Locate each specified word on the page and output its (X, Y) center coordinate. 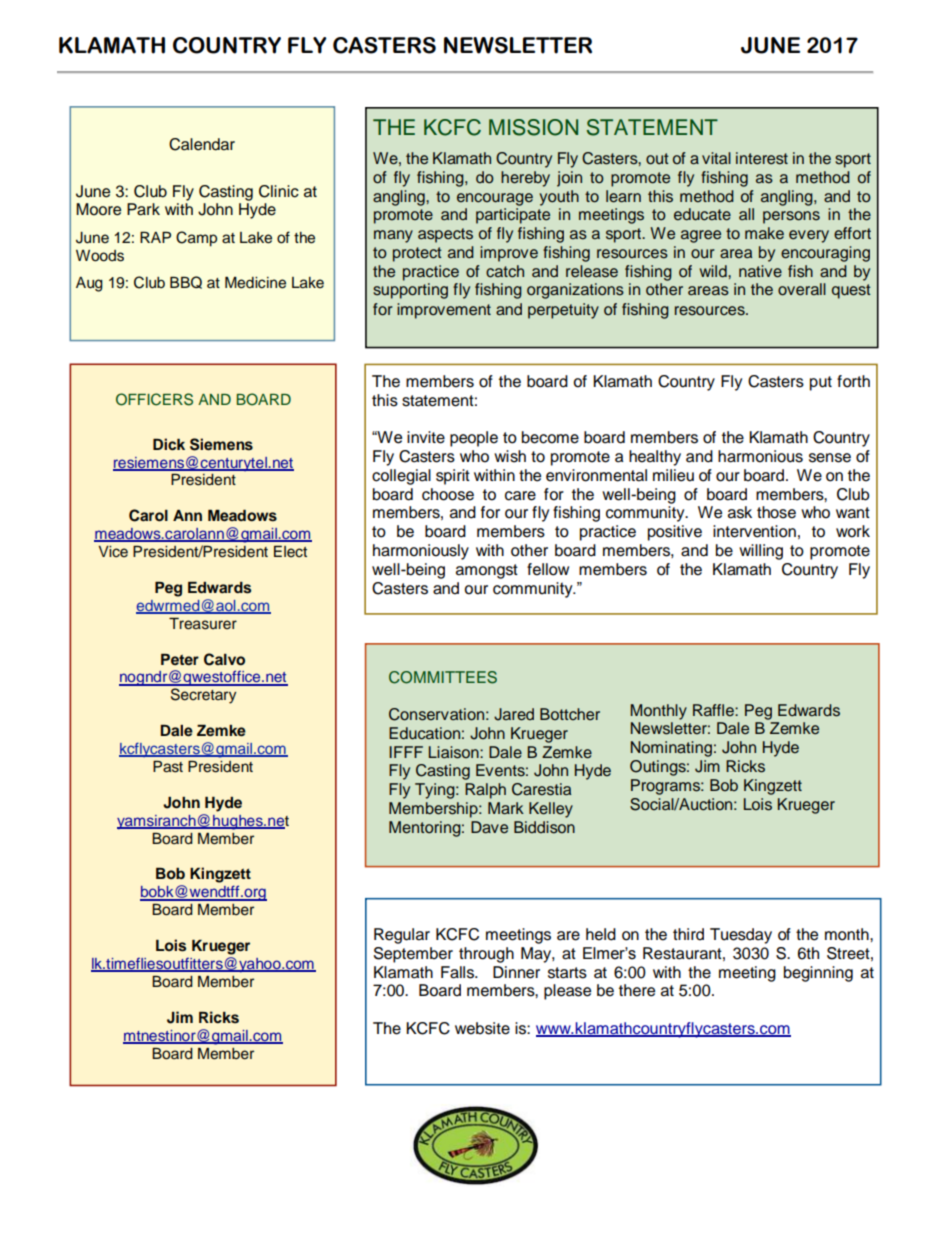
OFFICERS (154, 399)
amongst (487, 571)
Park (143, 209)
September (413, 955)
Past (168, 767)
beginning (818, 974)
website (482, 1028)
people (474, 439)
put (821, 383)
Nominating (671, 749)
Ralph (485, 791)
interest (762, 158)
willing (761, 552)
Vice (113, 552)
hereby (525, 179)
